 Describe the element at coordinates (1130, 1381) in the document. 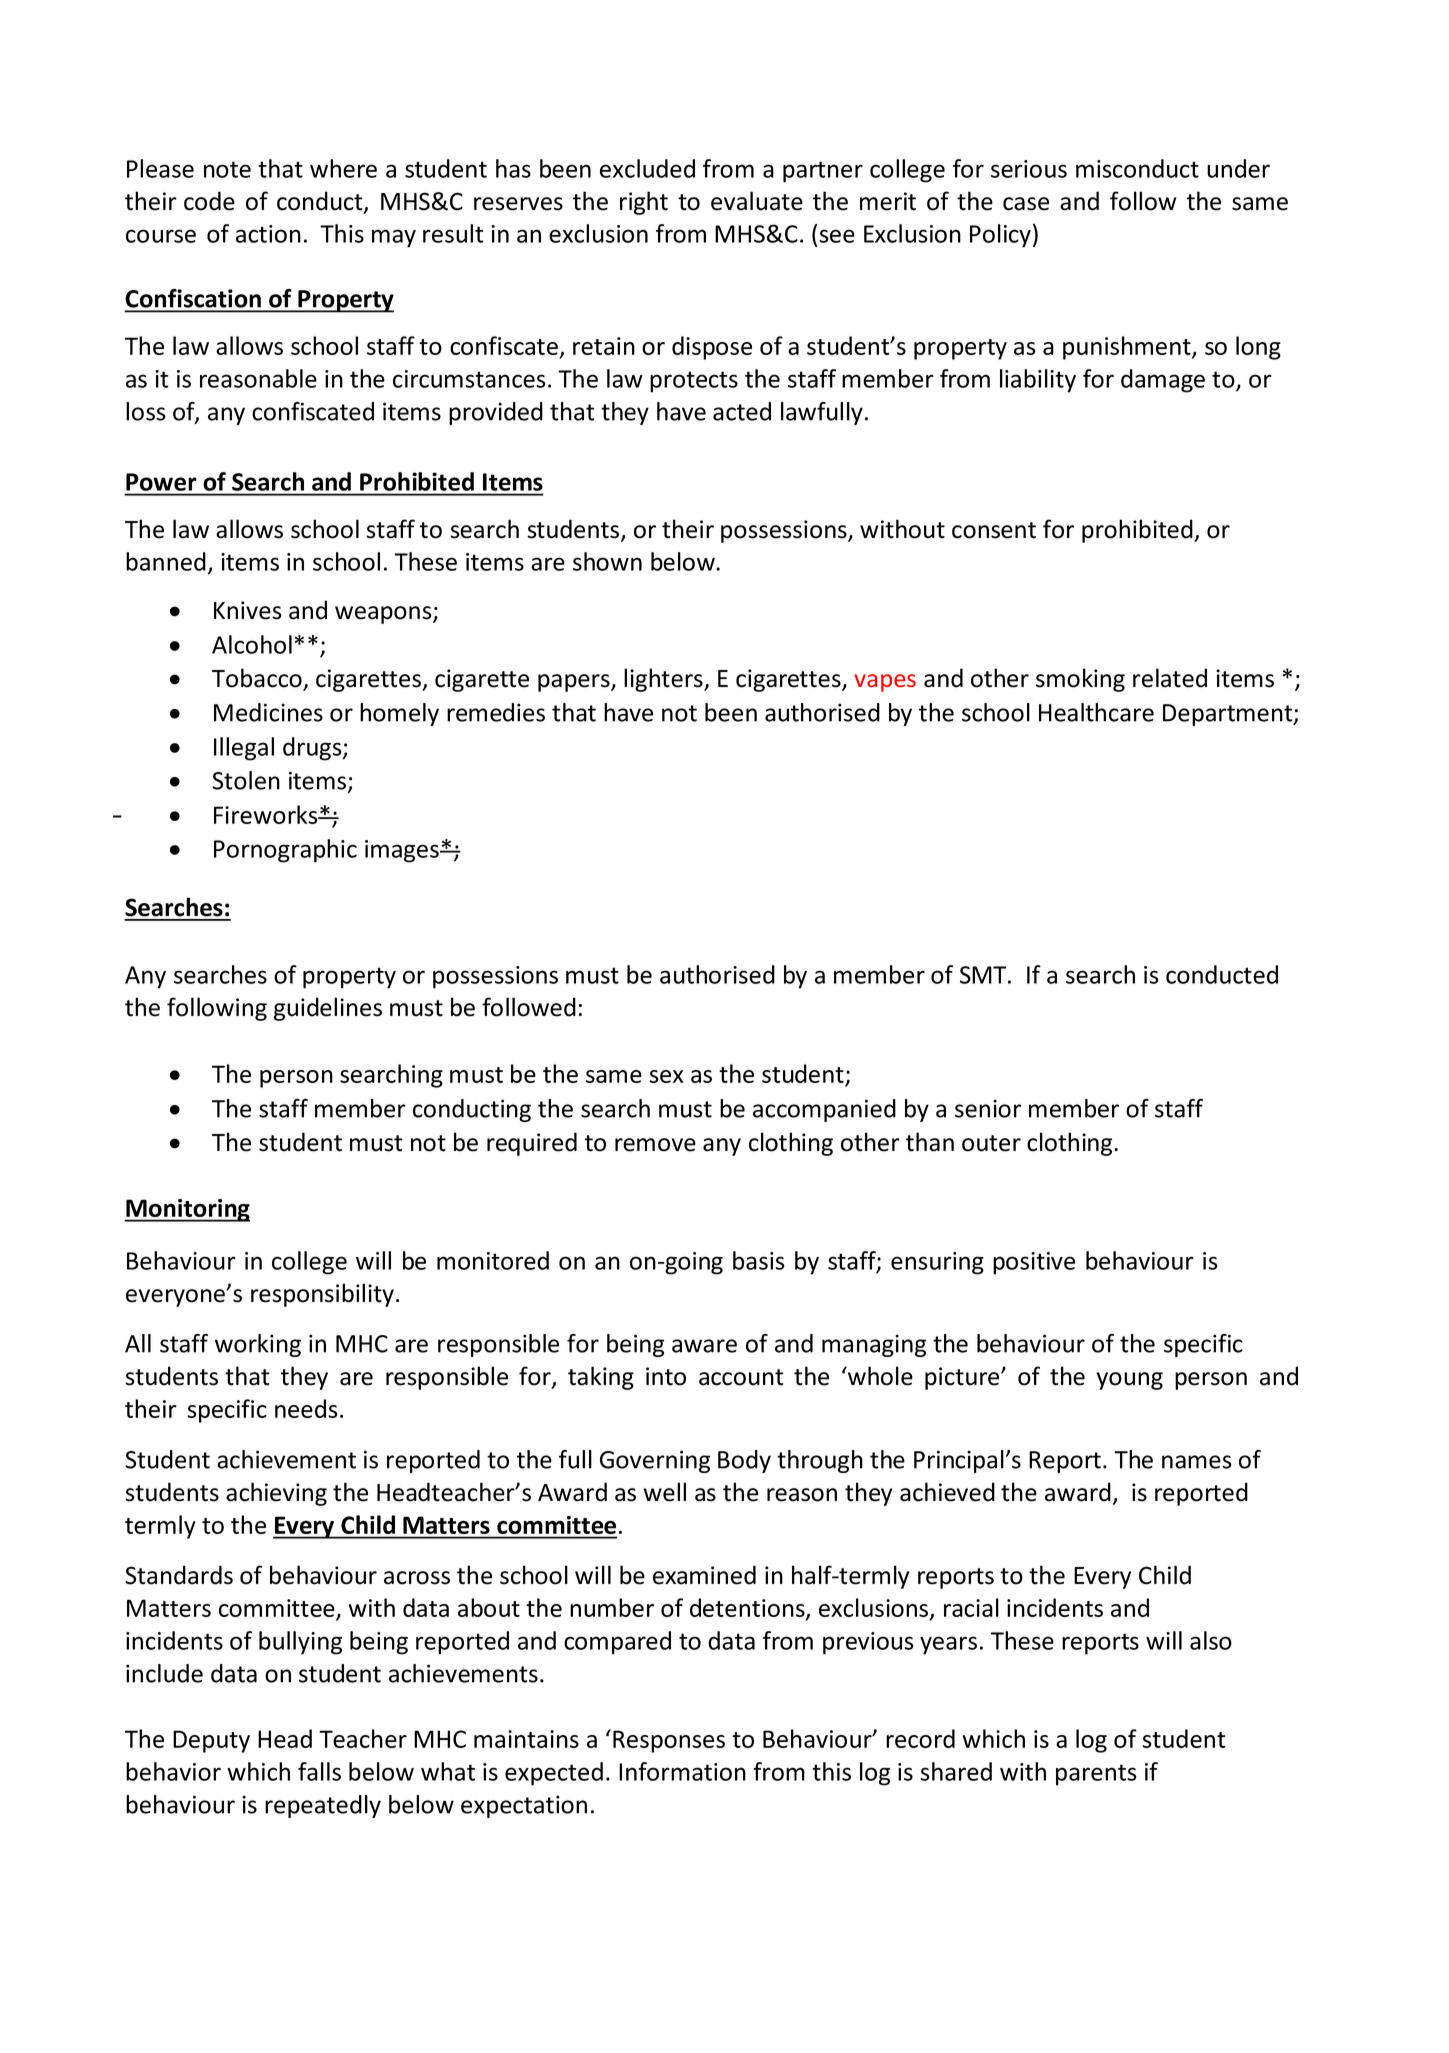

I see `young` at that location.
